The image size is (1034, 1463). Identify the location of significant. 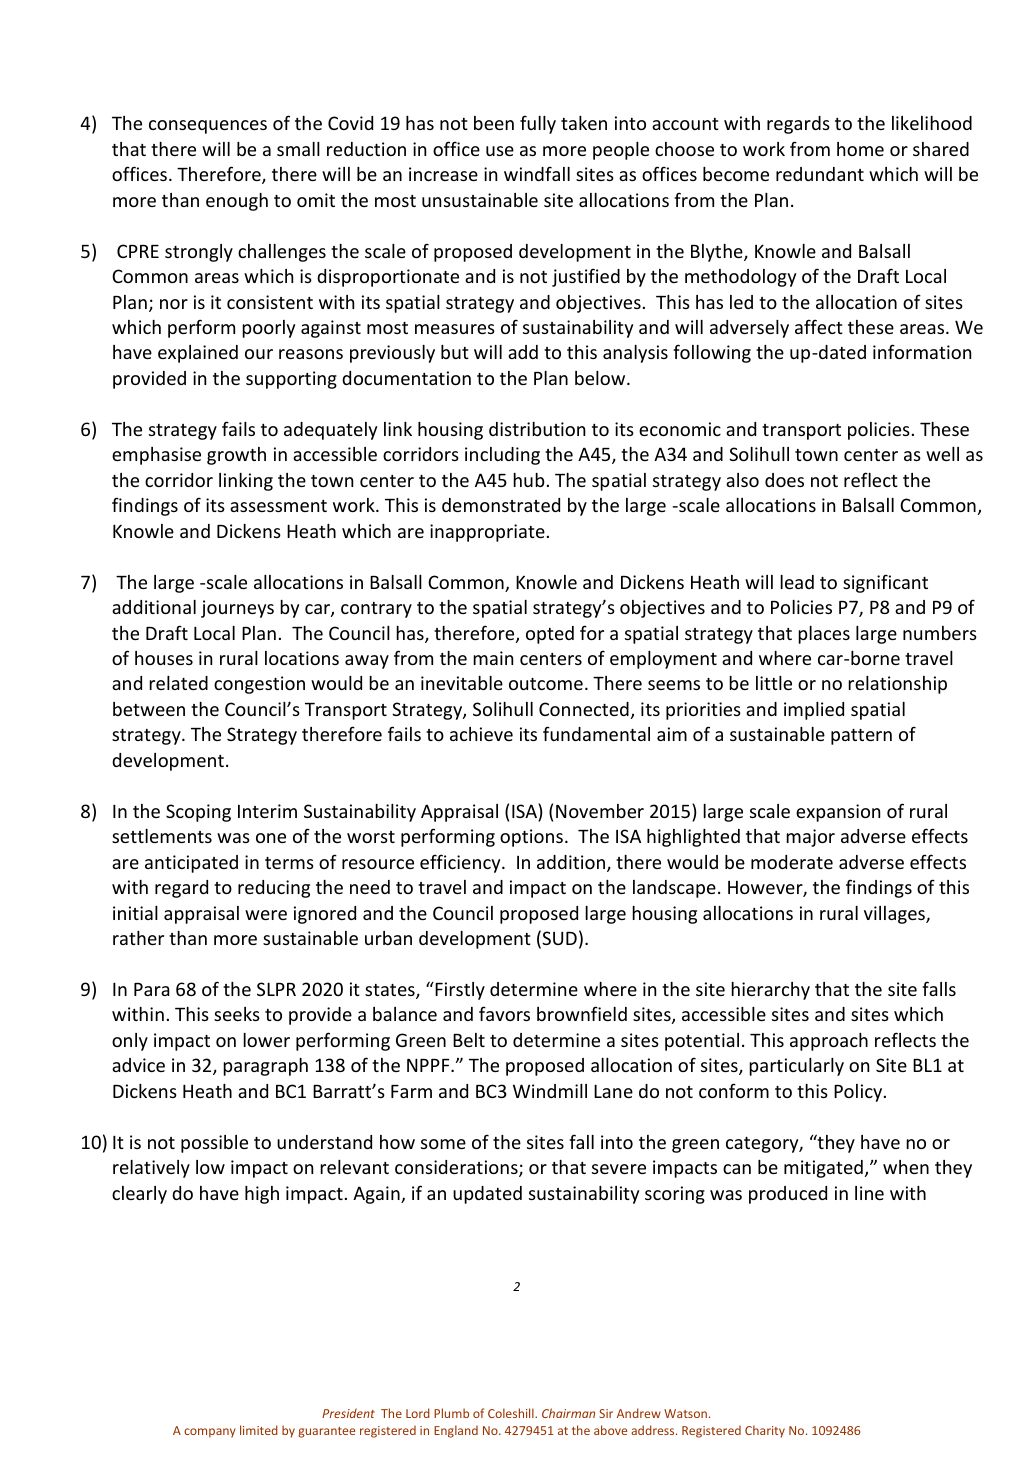
(885, 584).
